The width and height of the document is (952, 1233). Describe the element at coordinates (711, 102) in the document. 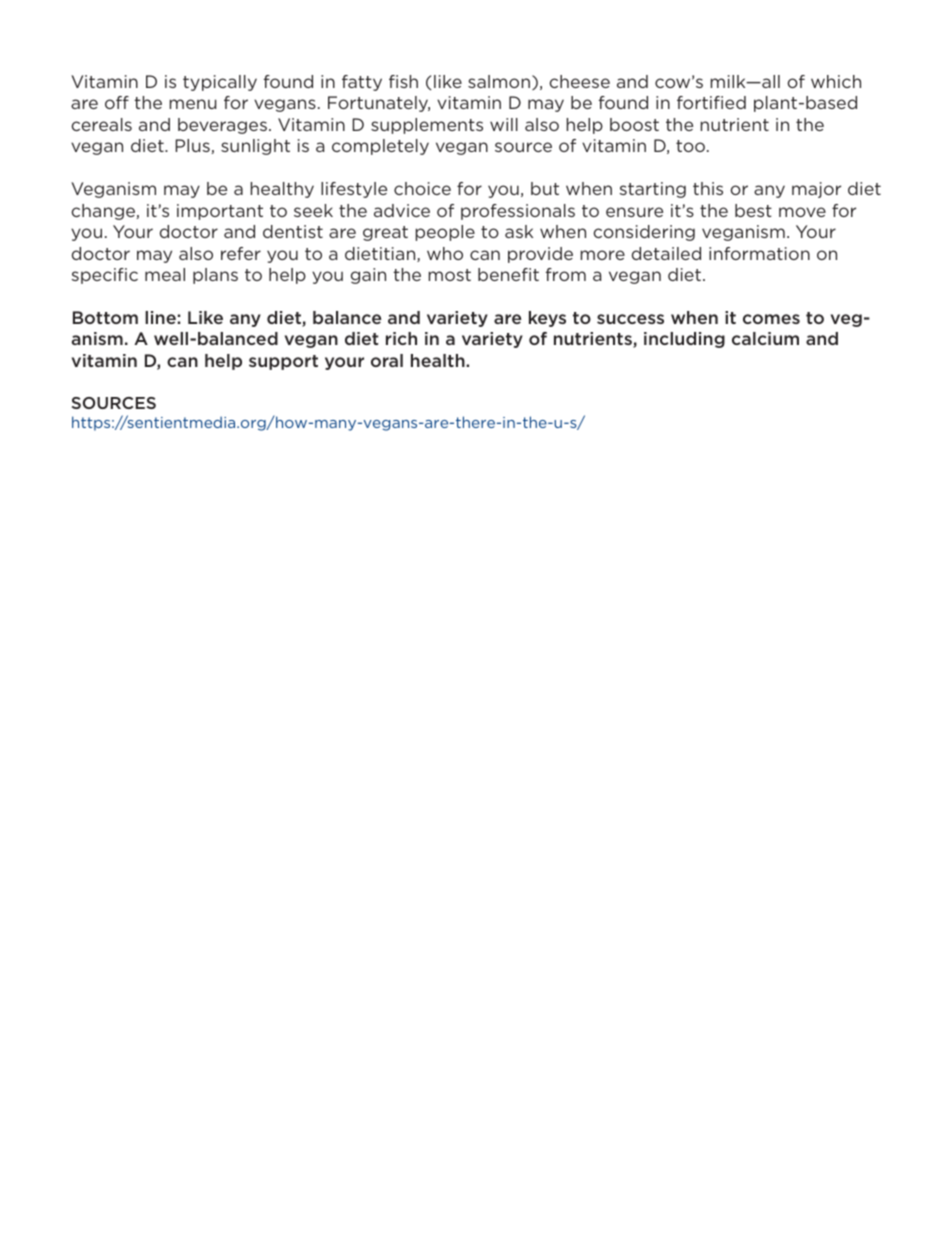

I see `fortified` at that location.
